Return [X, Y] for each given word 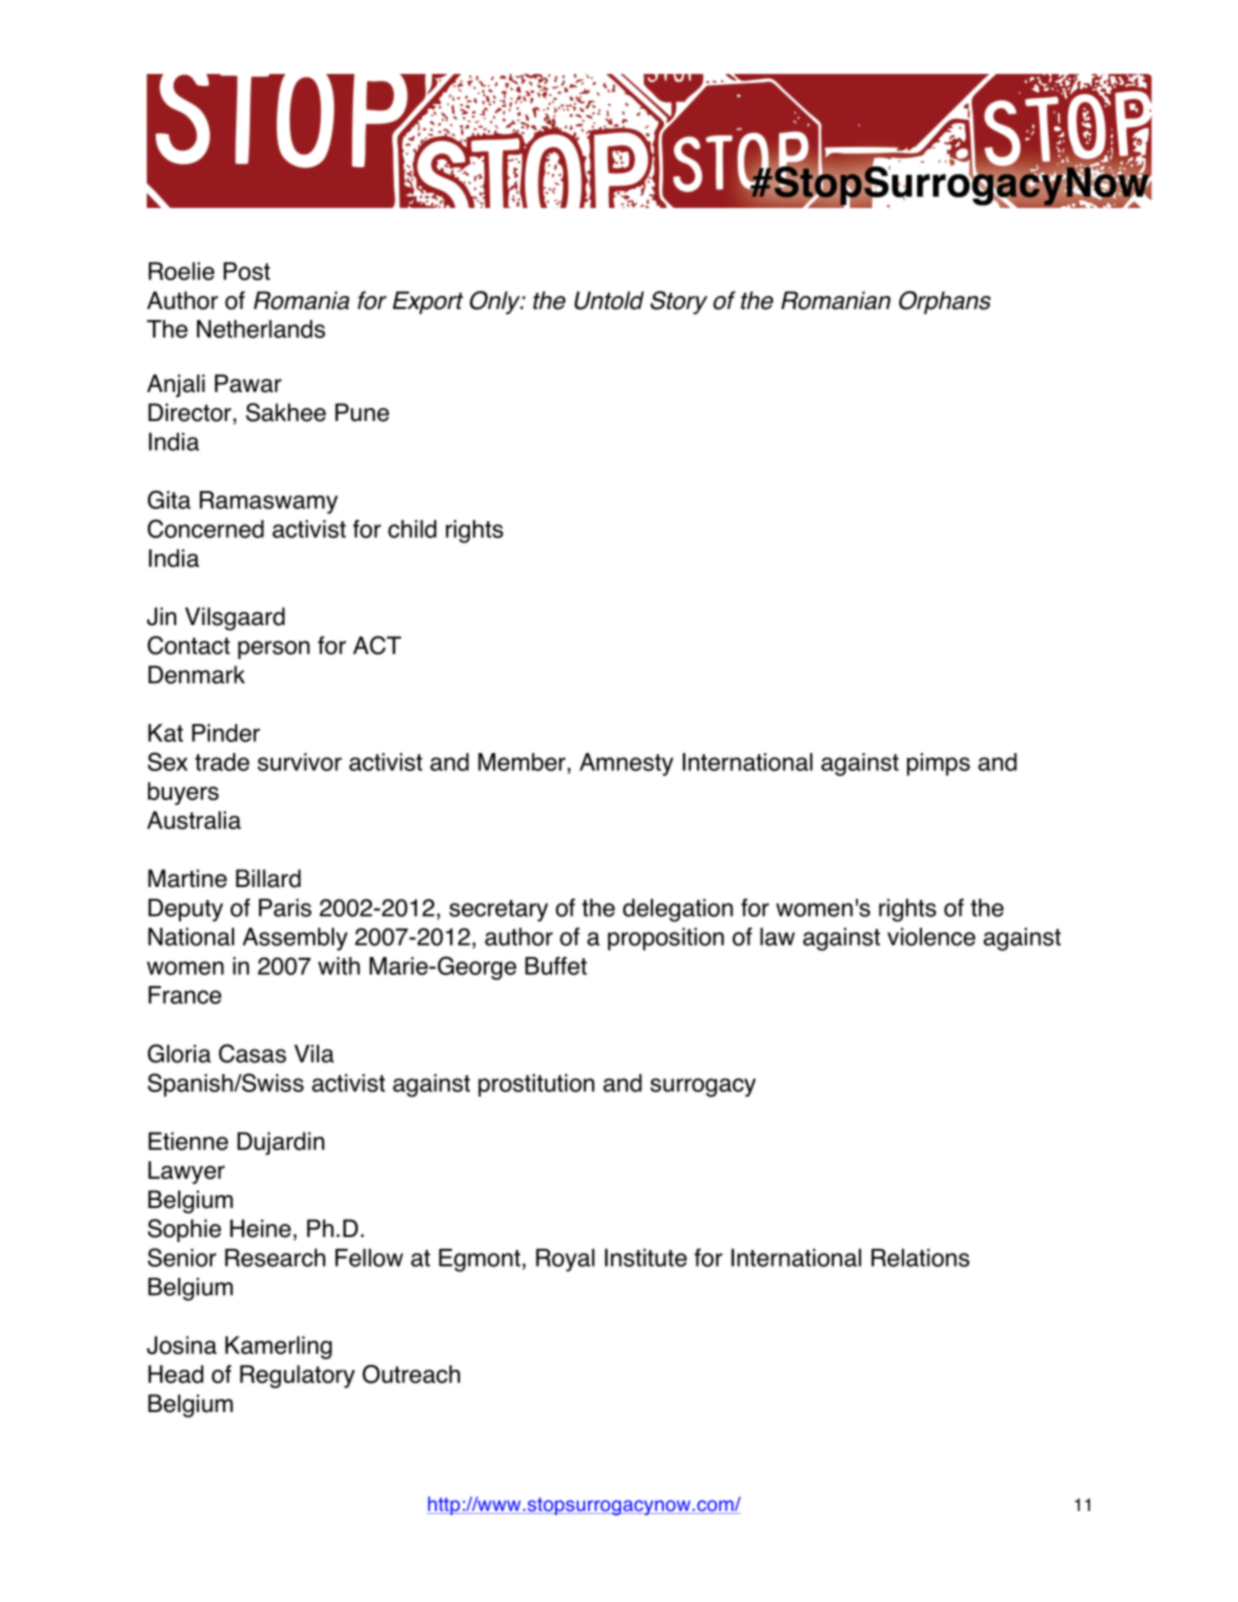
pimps [938, 764]
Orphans [945, 302]
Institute [646, 1258]
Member [523, 763]
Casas [252, 1053]
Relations [920, 1258]
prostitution [536, 1085]
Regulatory [297, 1376]
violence [931, 937]
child [412, 529]
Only [496, 302]
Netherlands [261, 329]
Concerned [206, 528]
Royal [565, 1260]
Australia [194, 820]
